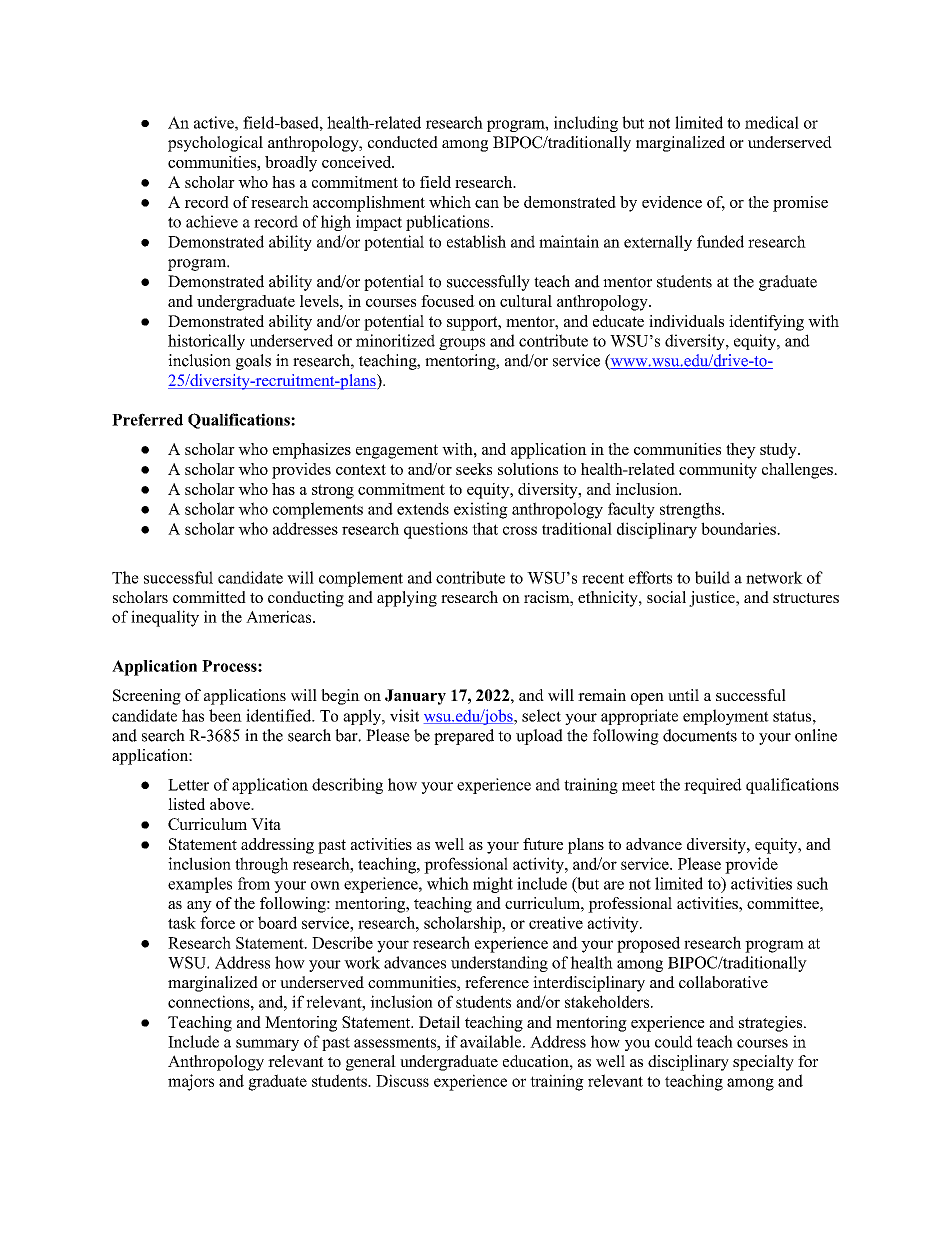  Describe the element at coordinates (772, 122) in the page. I see `medical` at that location.
